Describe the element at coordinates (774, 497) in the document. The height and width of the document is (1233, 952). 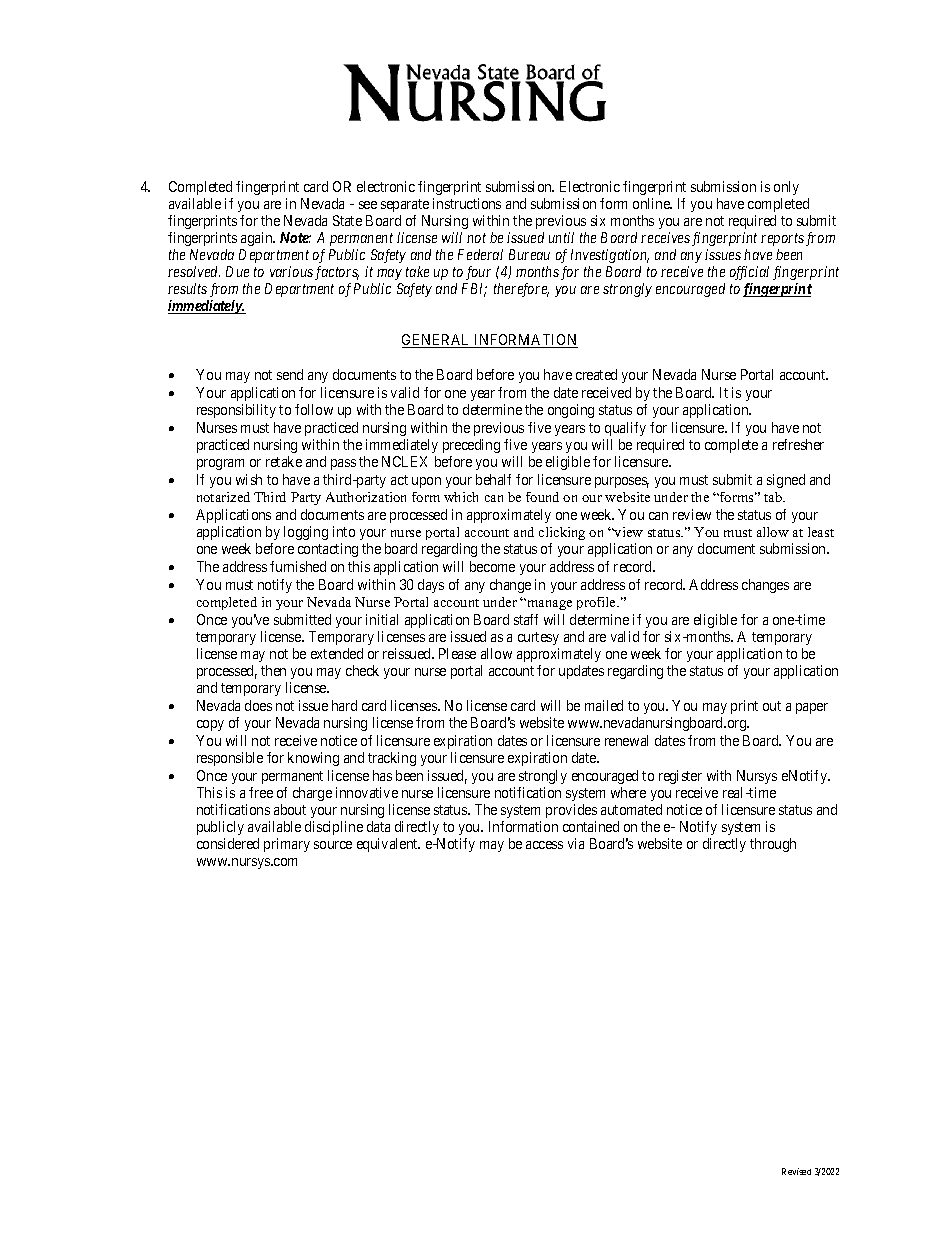
I see `tab` at that location.
